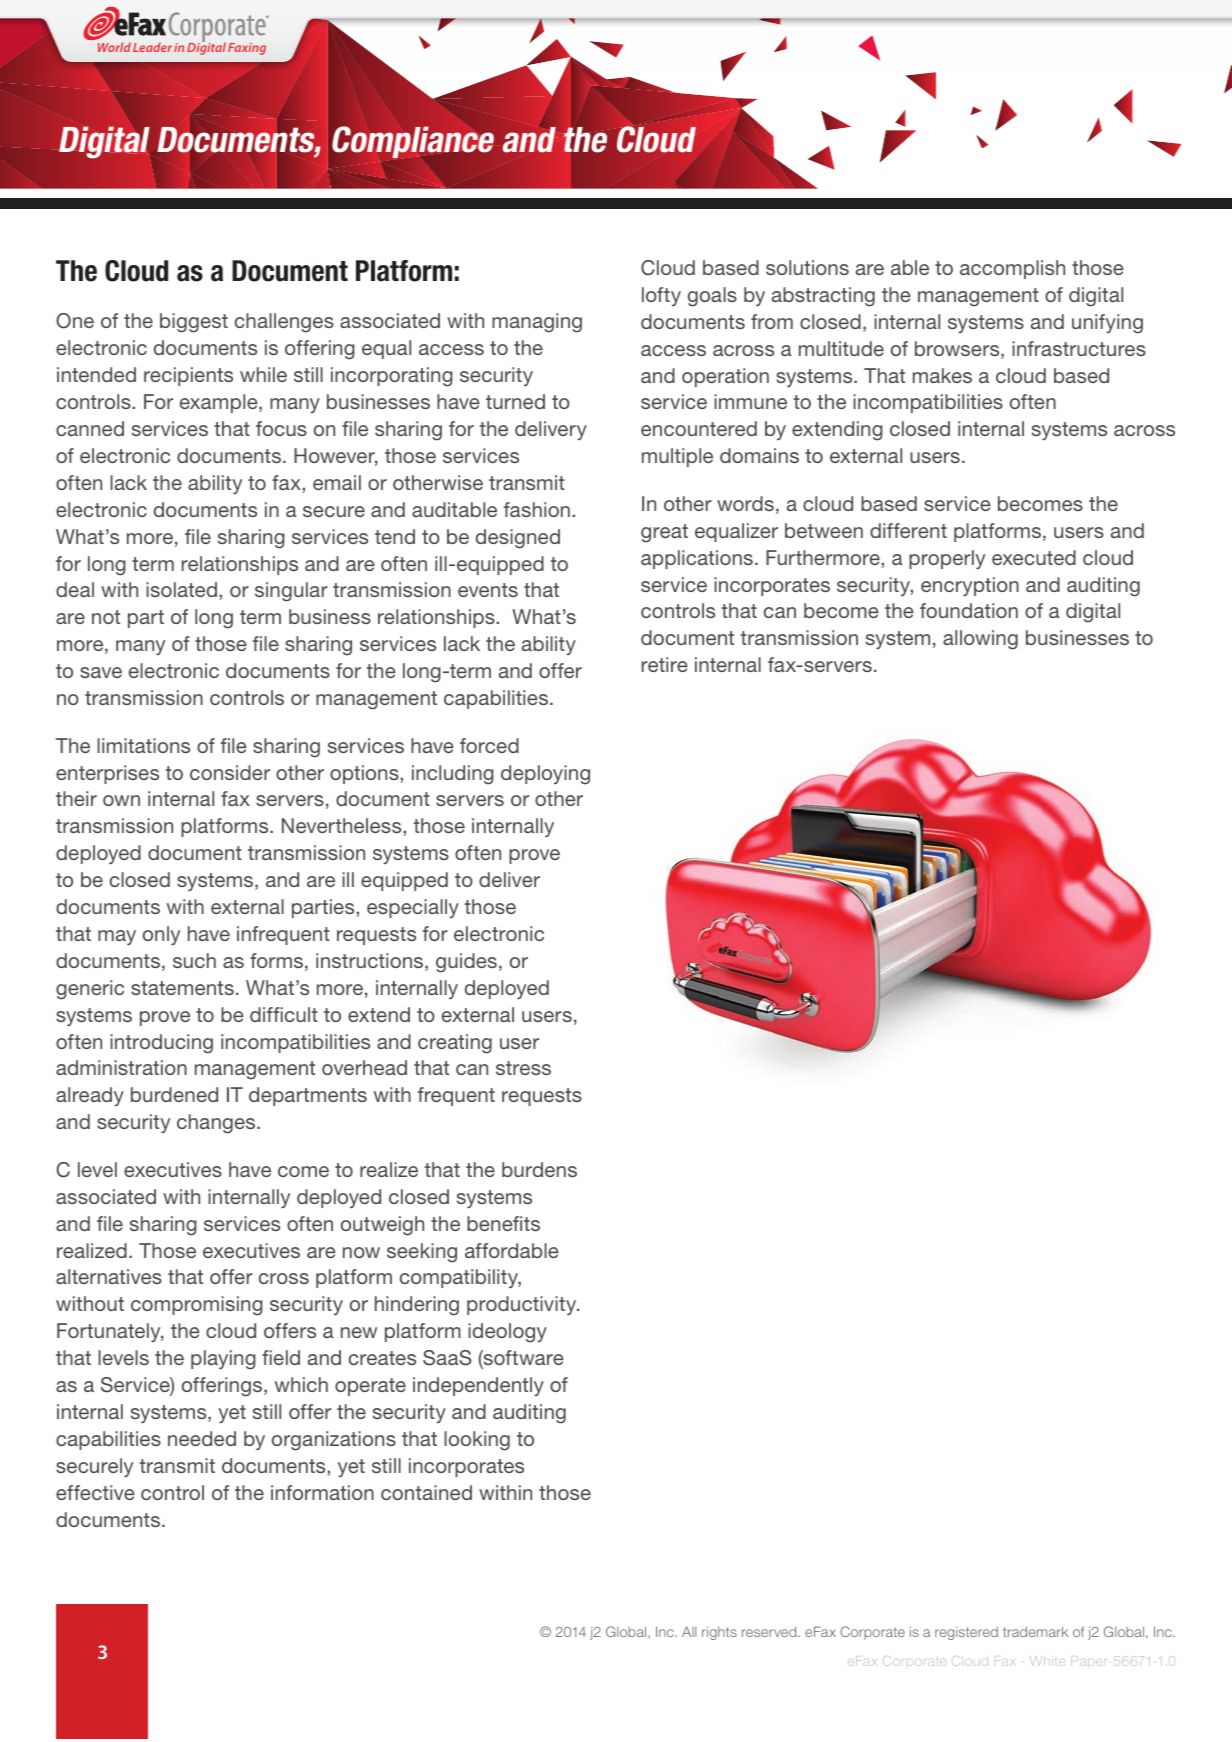 The height and width of the document is (1742, 1232). I want to click on allowing, so click(980, 640).
